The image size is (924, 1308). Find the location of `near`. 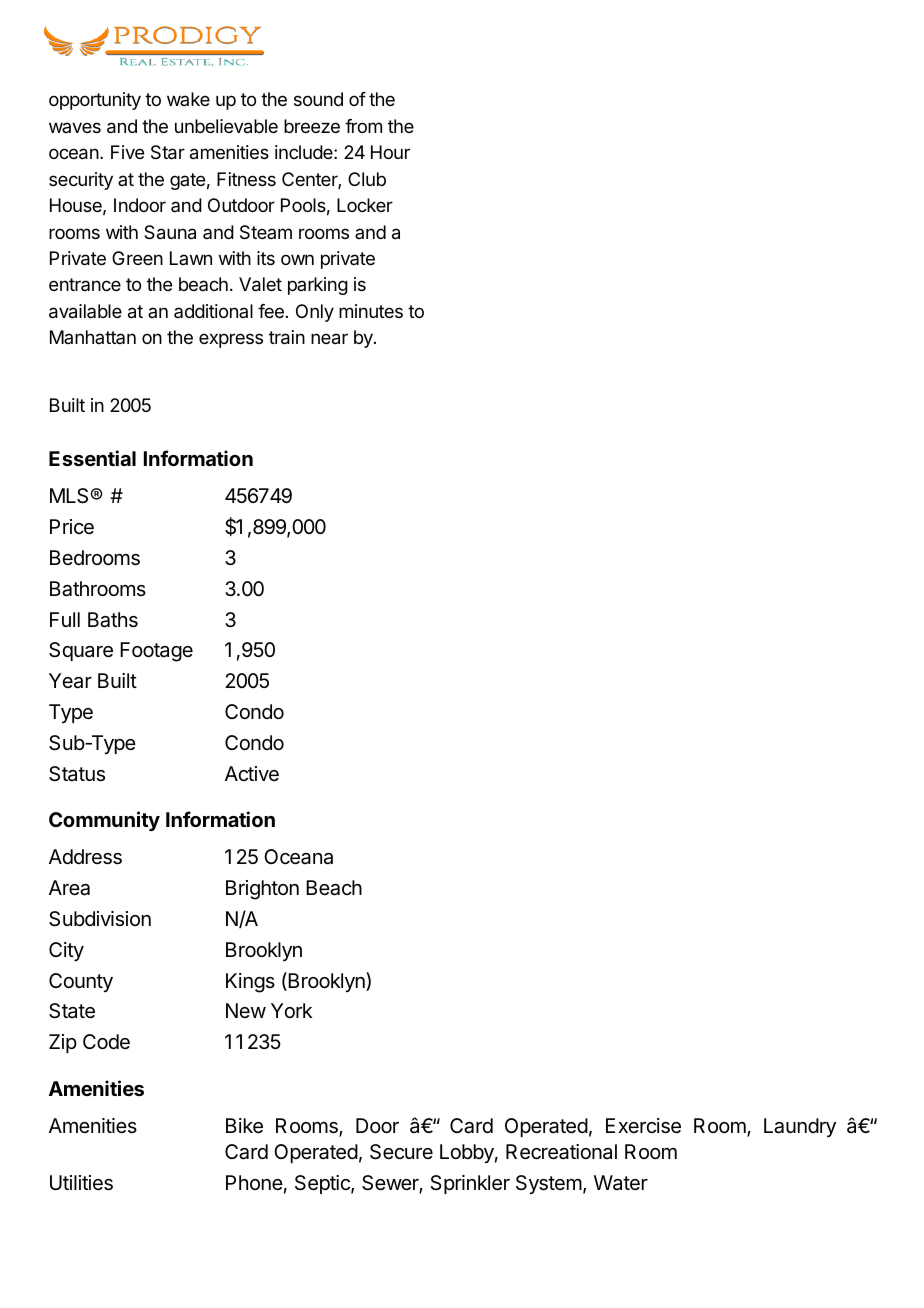

near is located at coordinates (329, 339).
